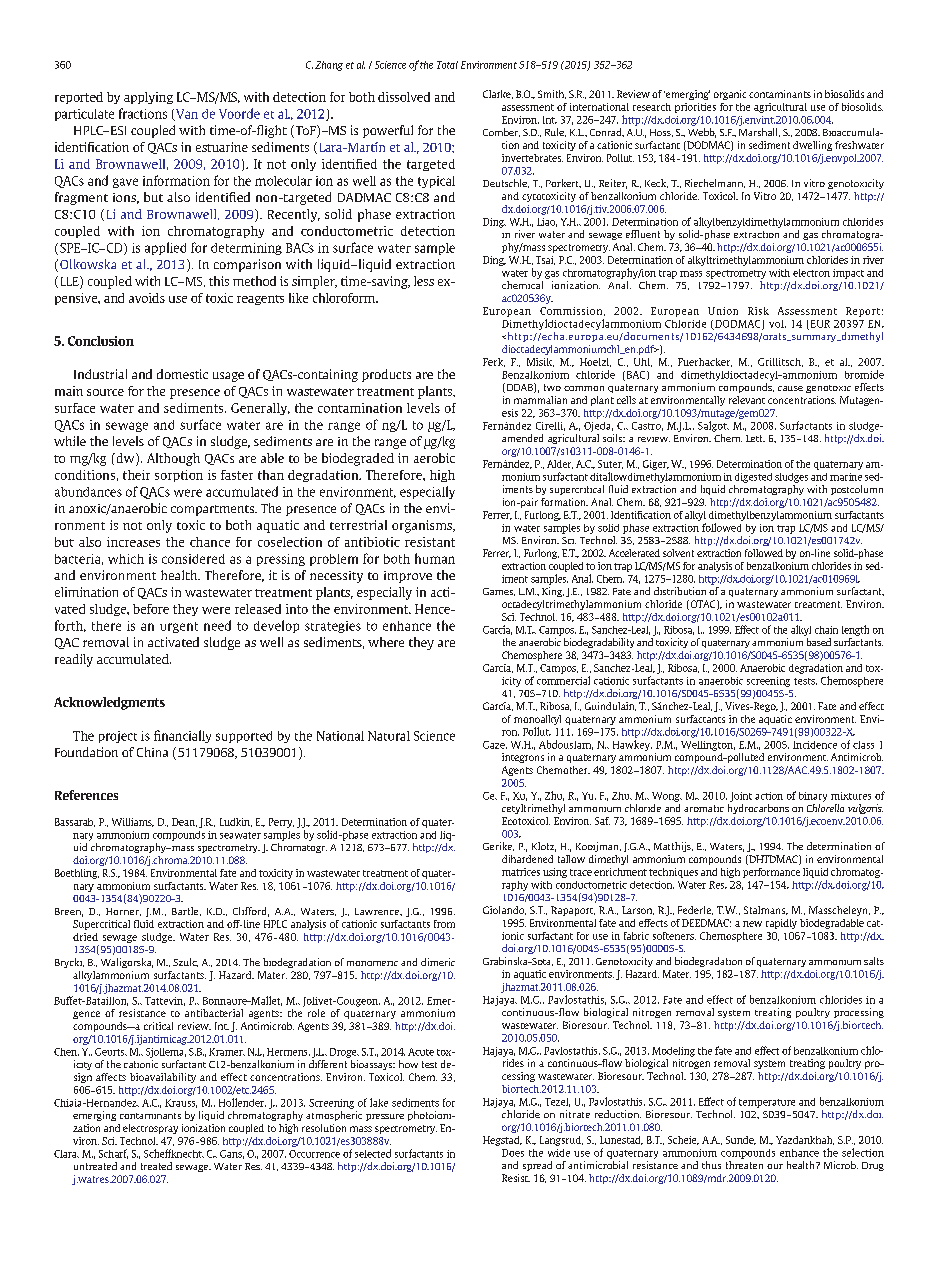  What do you see at coordinates (133, 822) in the screenshot?
I see `Williams` at bounding box center [133, 822].
